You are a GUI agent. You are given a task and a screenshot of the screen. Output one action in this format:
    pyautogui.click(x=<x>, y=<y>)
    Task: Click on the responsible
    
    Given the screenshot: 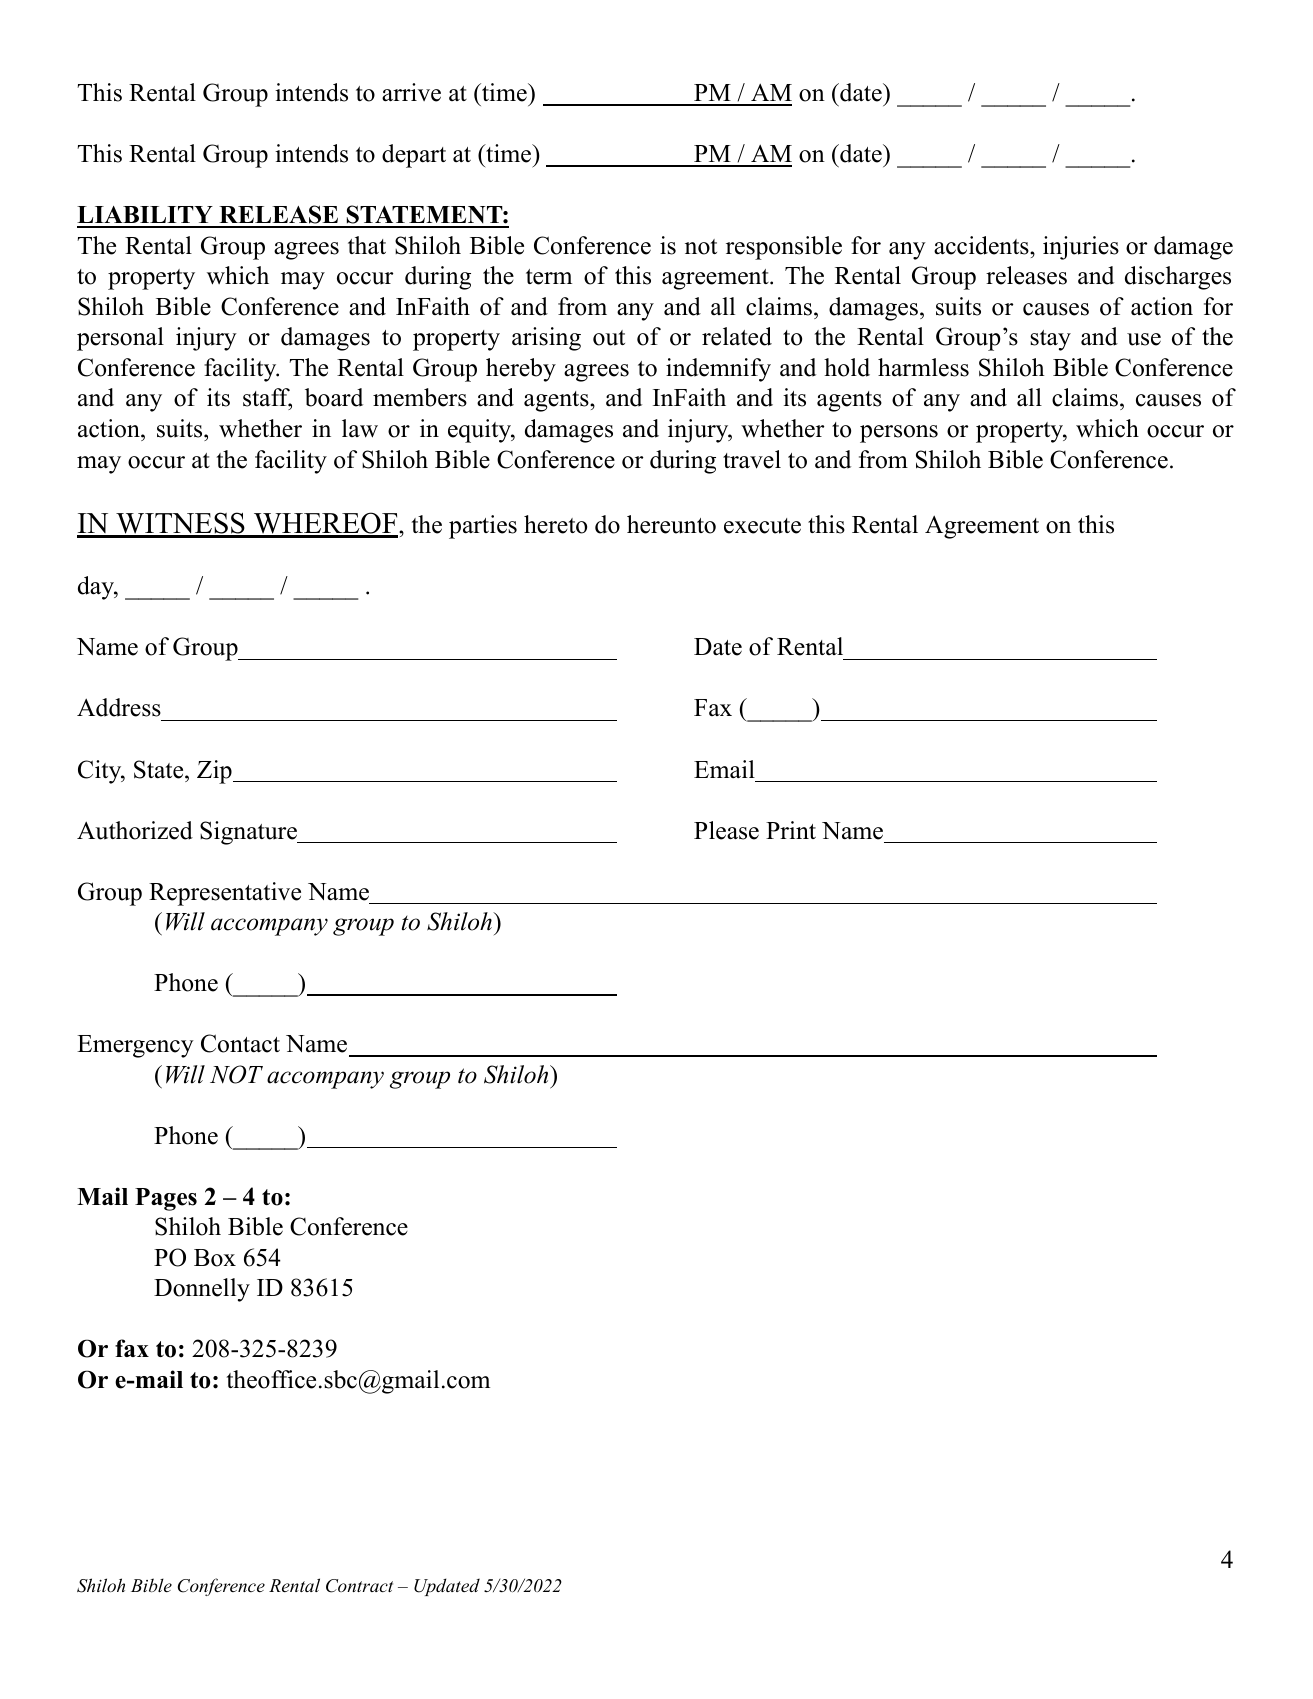 What is the action you would take?
    pyautogui.click(x=784, y=248)
